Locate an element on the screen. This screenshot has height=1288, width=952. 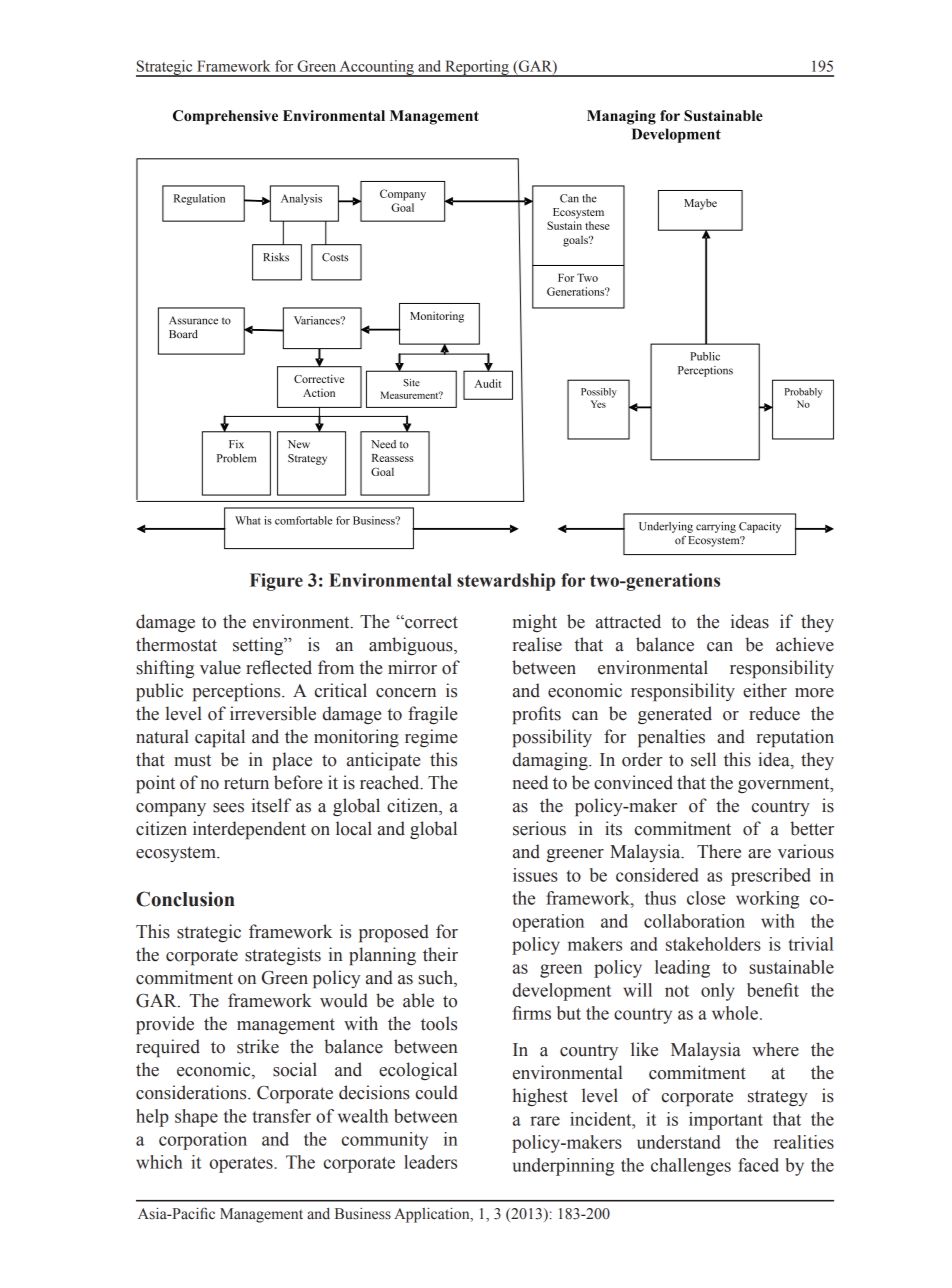
Figure is located at coordinates (276, 582).
